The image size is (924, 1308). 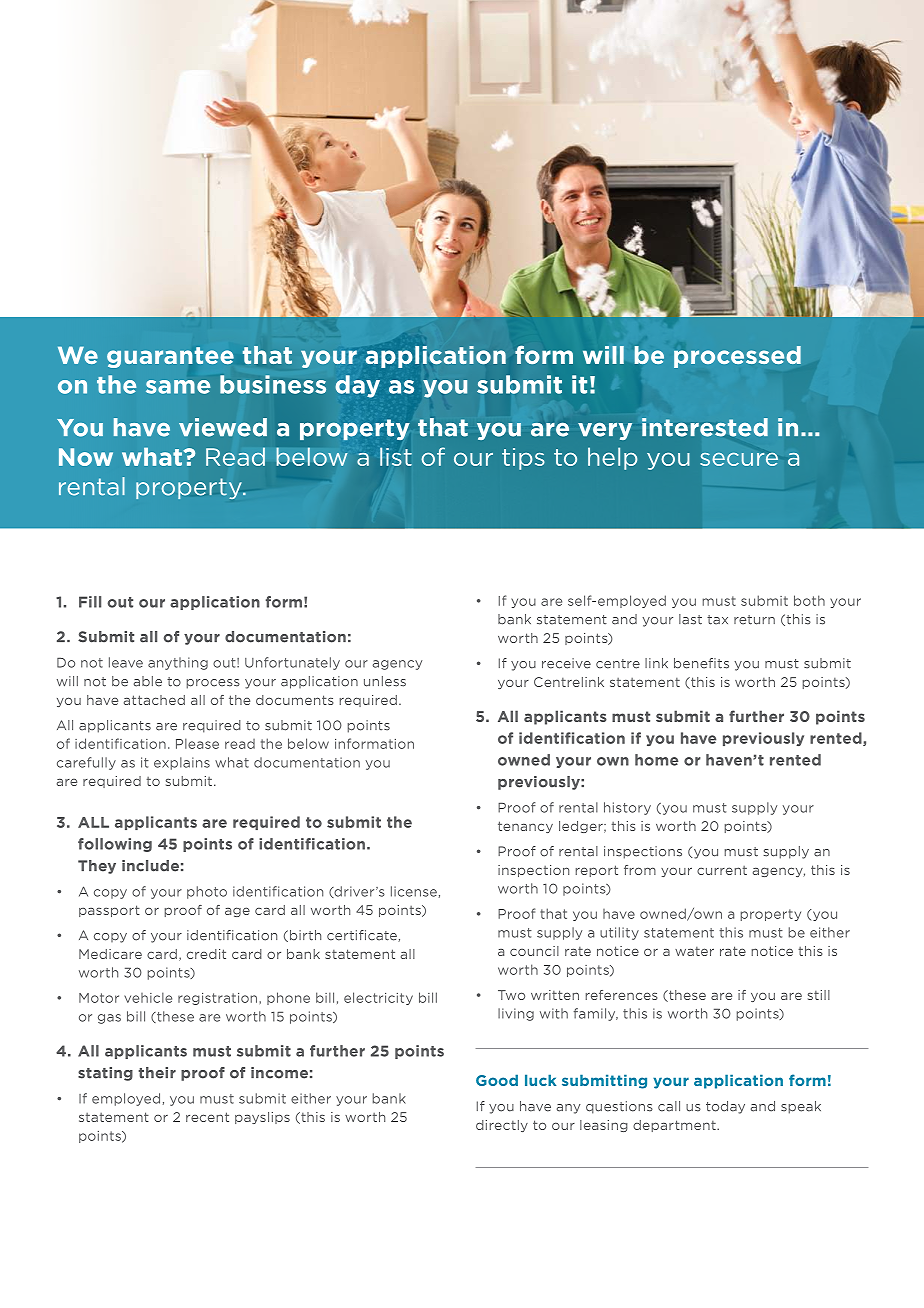 I want to click on home, so click(x=656, y=760).
